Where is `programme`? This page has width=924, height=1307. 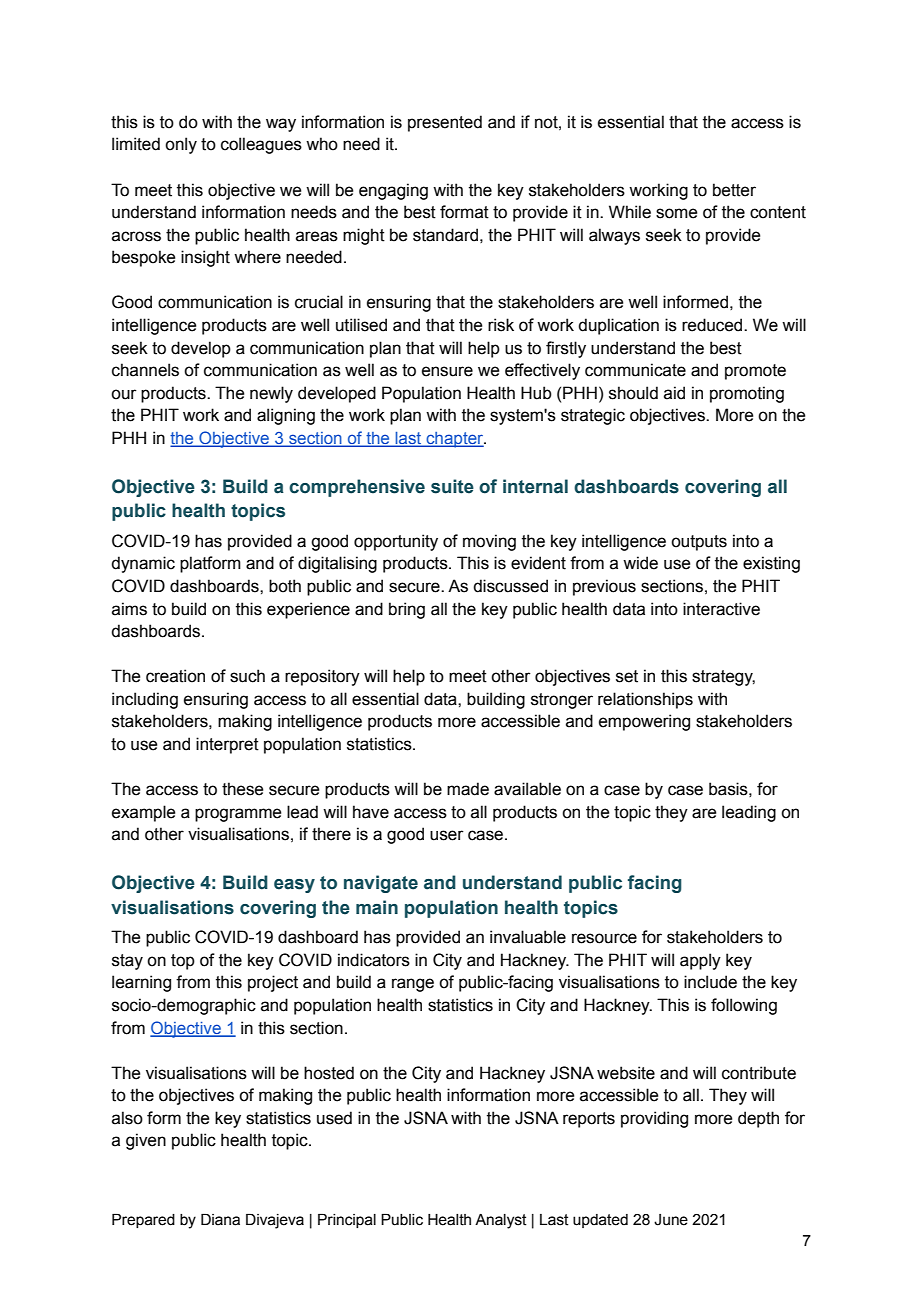
programme is located at coordinates (238, 815).
